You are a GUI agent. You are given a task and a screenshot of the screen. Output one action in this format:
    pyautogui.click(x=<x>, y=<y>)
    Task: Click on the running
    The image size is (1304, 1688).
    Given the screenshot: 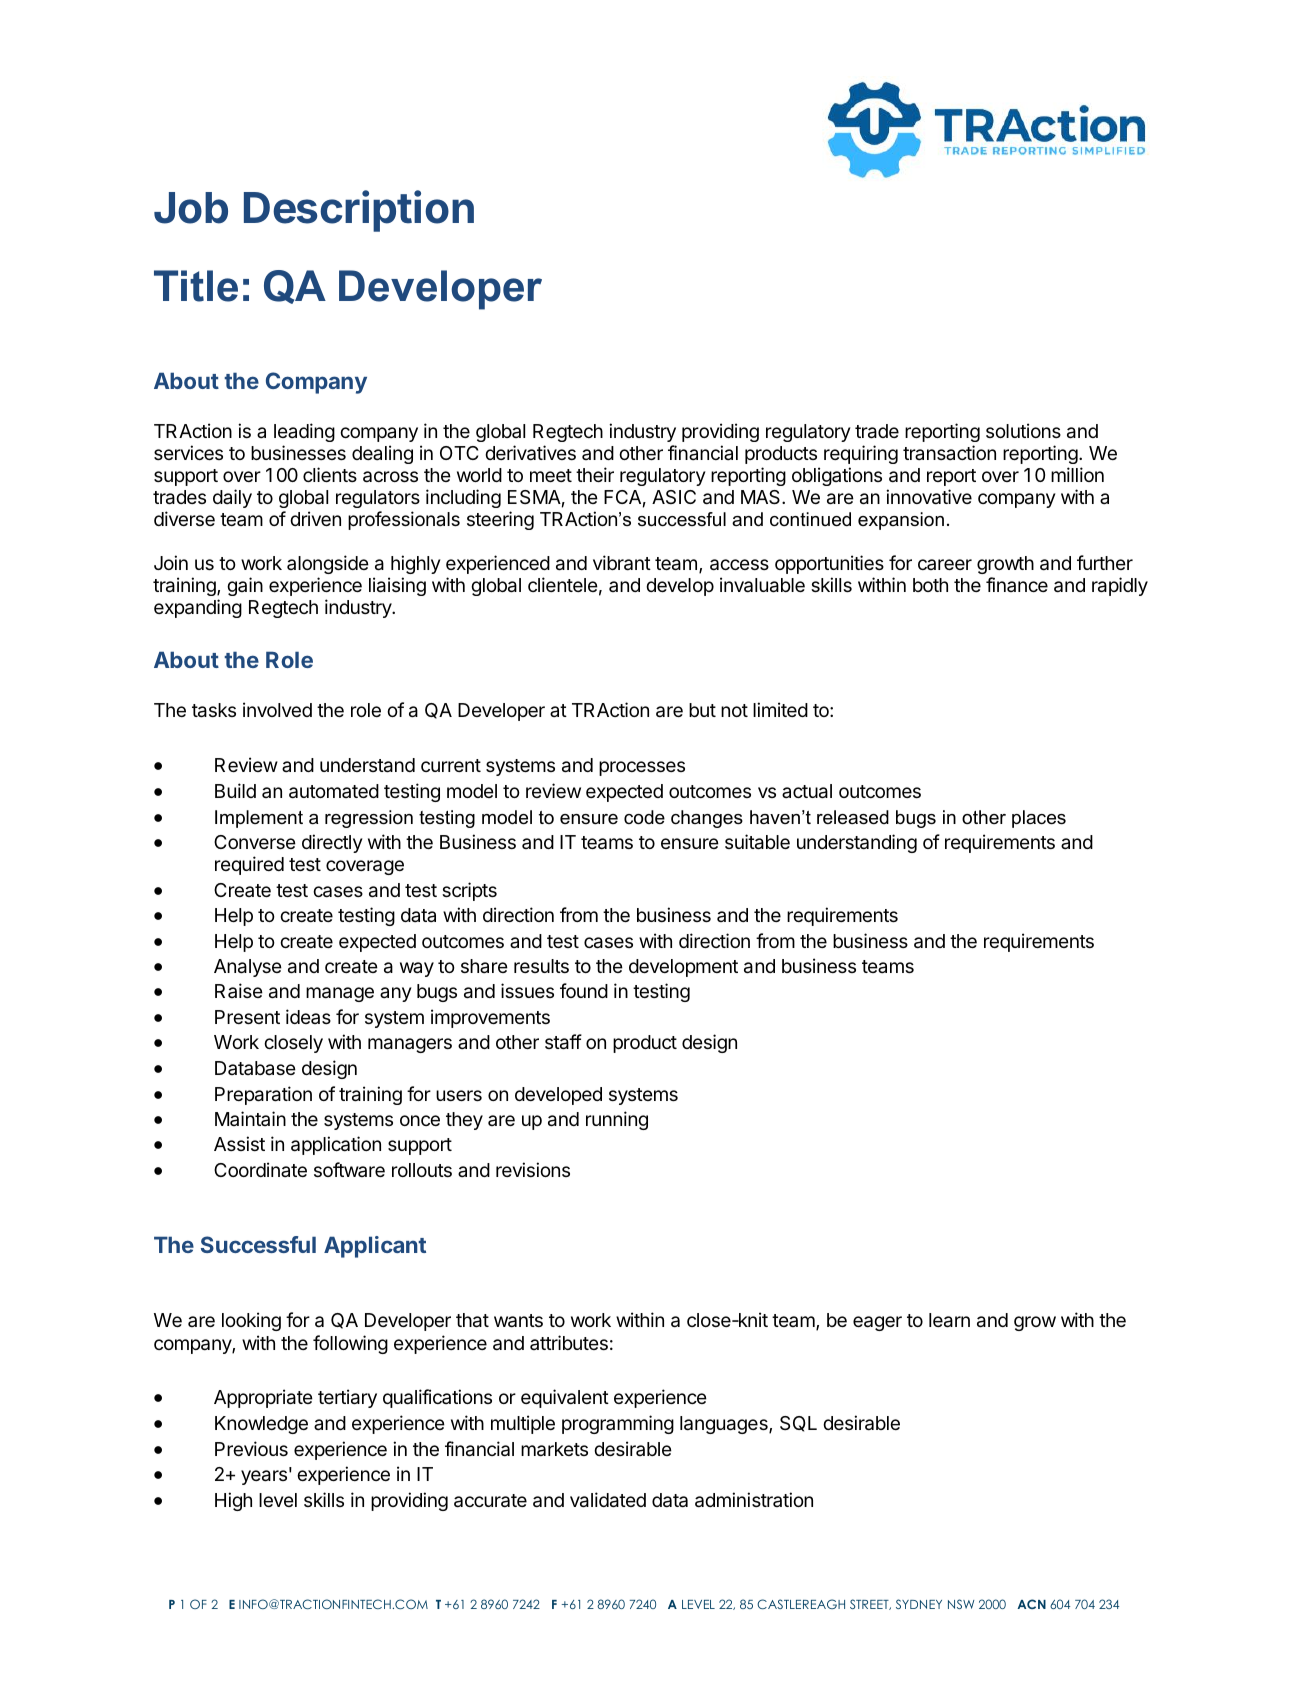 What is the action you would take?
    pyautogui.click(x=617, y=1120)
